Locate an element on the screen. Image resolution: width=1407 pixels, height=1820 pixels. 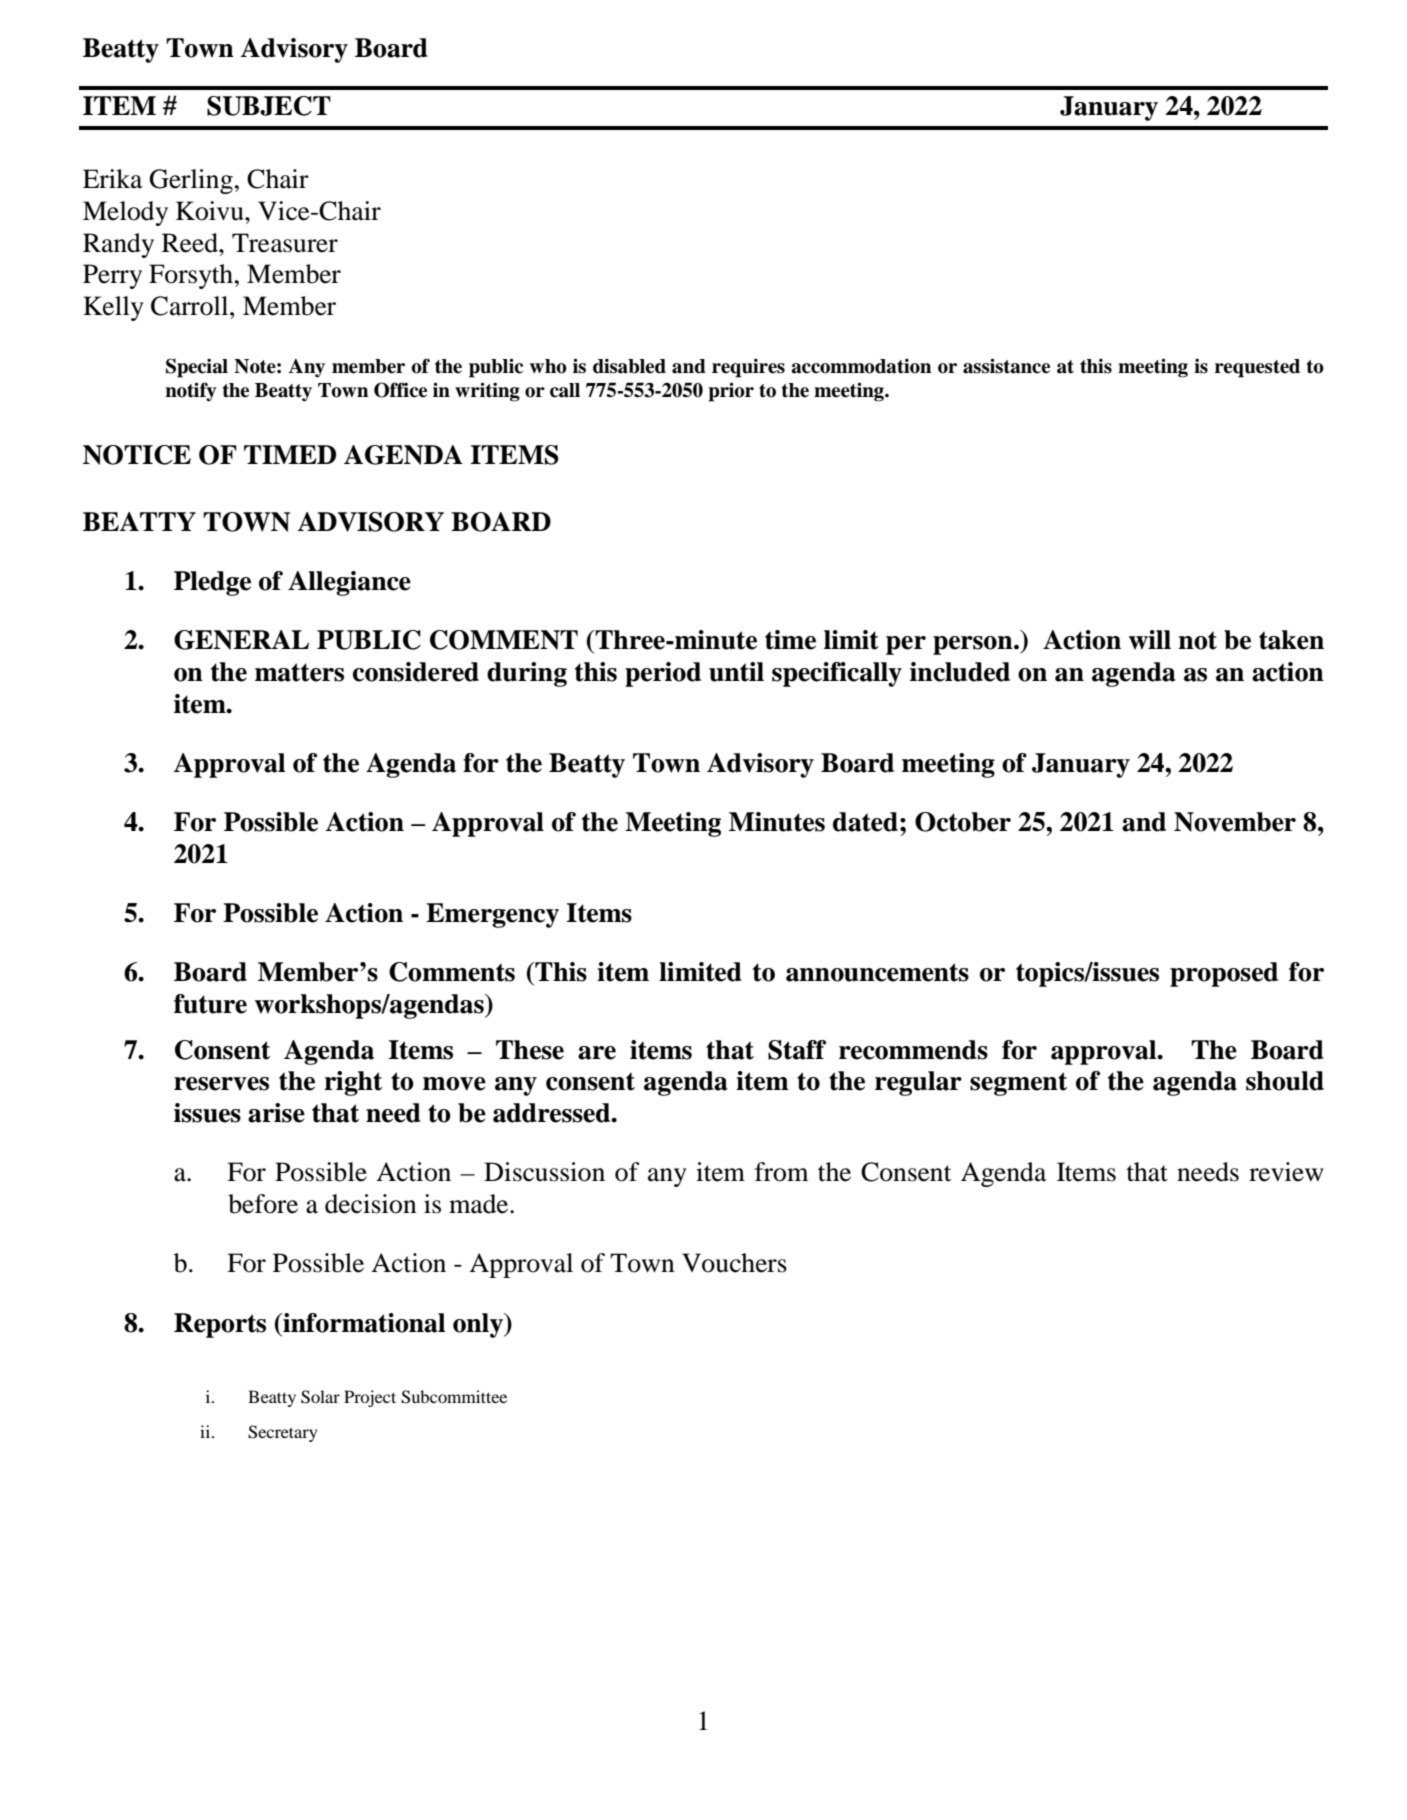
requested is located at coordinates (1257, 368).
